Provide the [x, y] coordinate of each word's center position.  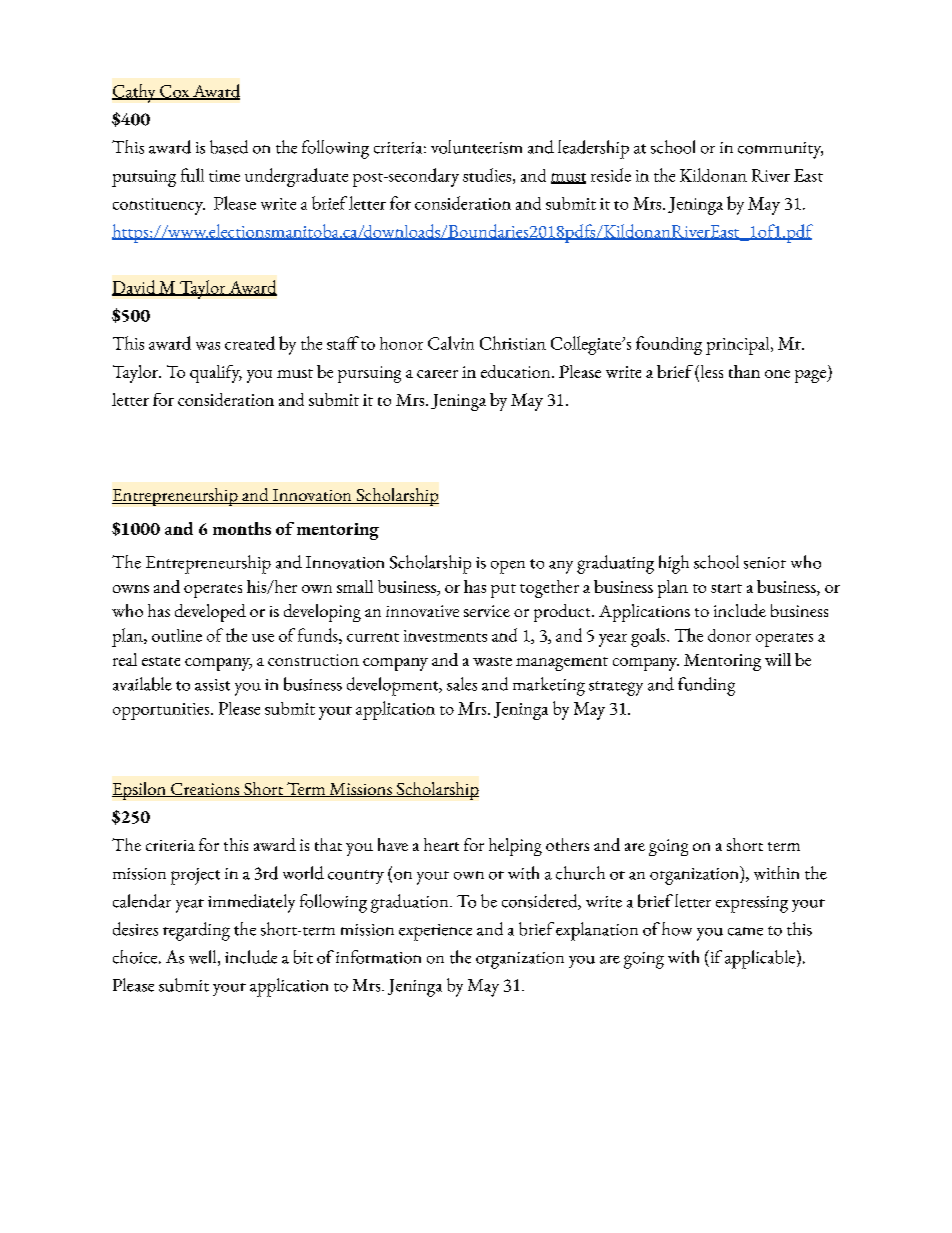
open [508, 567]
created [250, 343]
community [780, 150]
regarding [196, 931]
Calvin [451, 343]
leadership [593, 149]
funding [706, 686]
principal [739, 346]
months [242, 528]
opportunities [162, 711]
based [229, 147]
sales [462, 684]
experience [435, 932]
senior [765, 563]
